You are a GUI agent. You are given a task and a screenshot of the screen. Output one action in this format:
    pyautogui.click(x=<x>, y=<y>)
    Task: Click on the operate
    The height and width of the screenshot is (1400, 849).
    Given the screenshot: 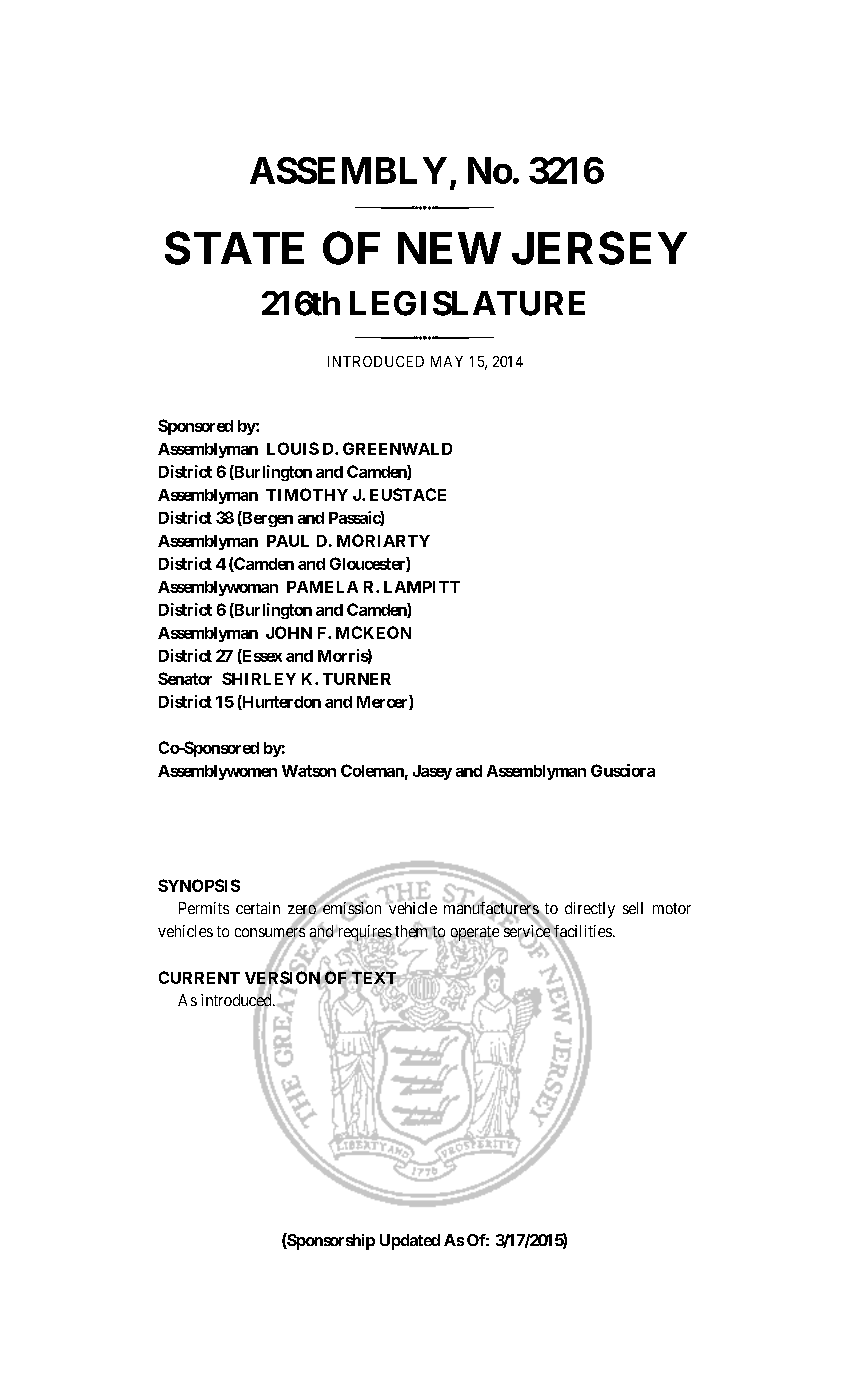 What is the action you would take?
    pyautogui.click(x=473, y=934)
